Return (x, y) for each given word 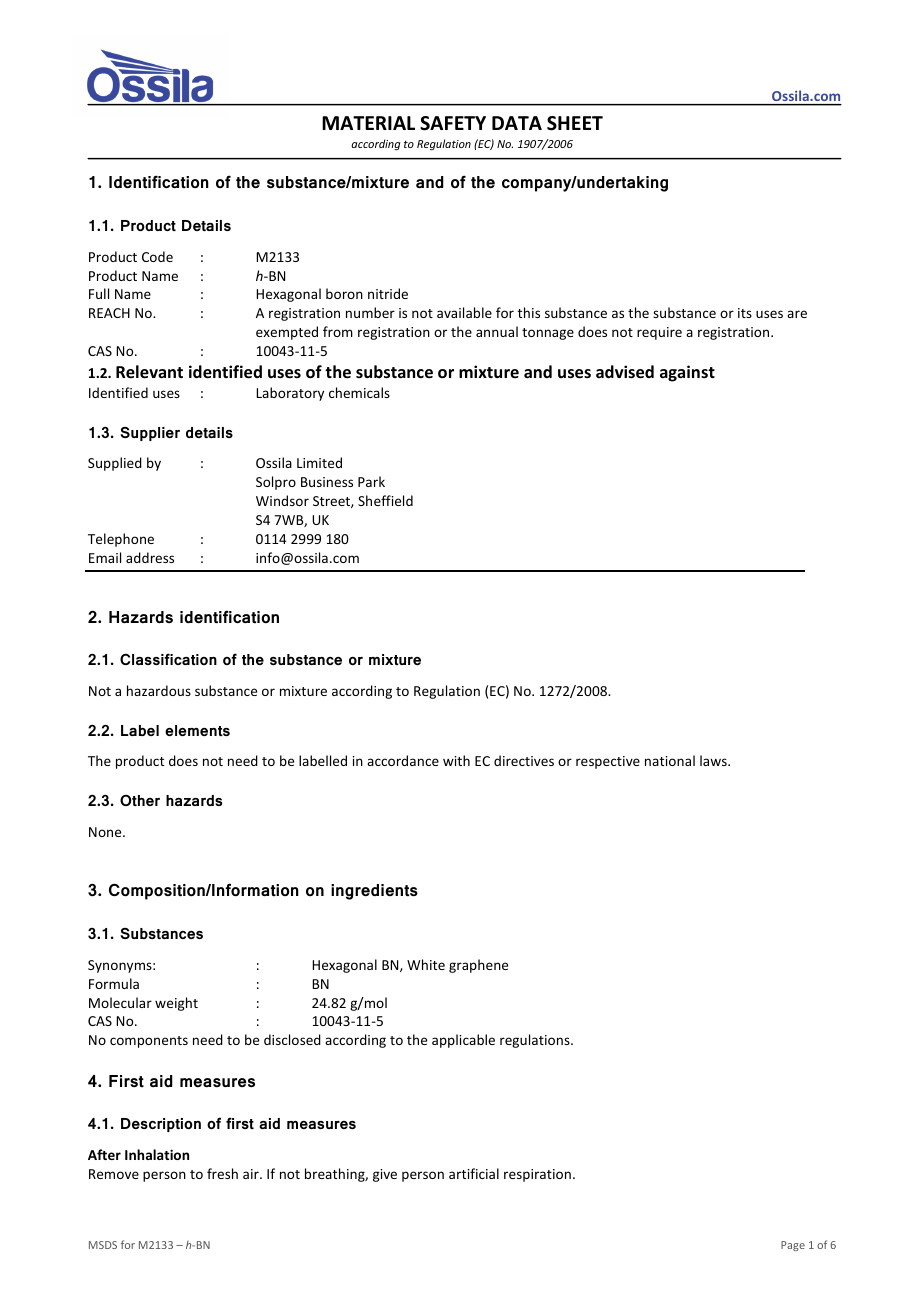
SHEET (575, 123)
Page (793, 1246)
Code (157, 256)
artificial (474, 1173)
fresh (222, 1173)
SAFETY (453, 123)
